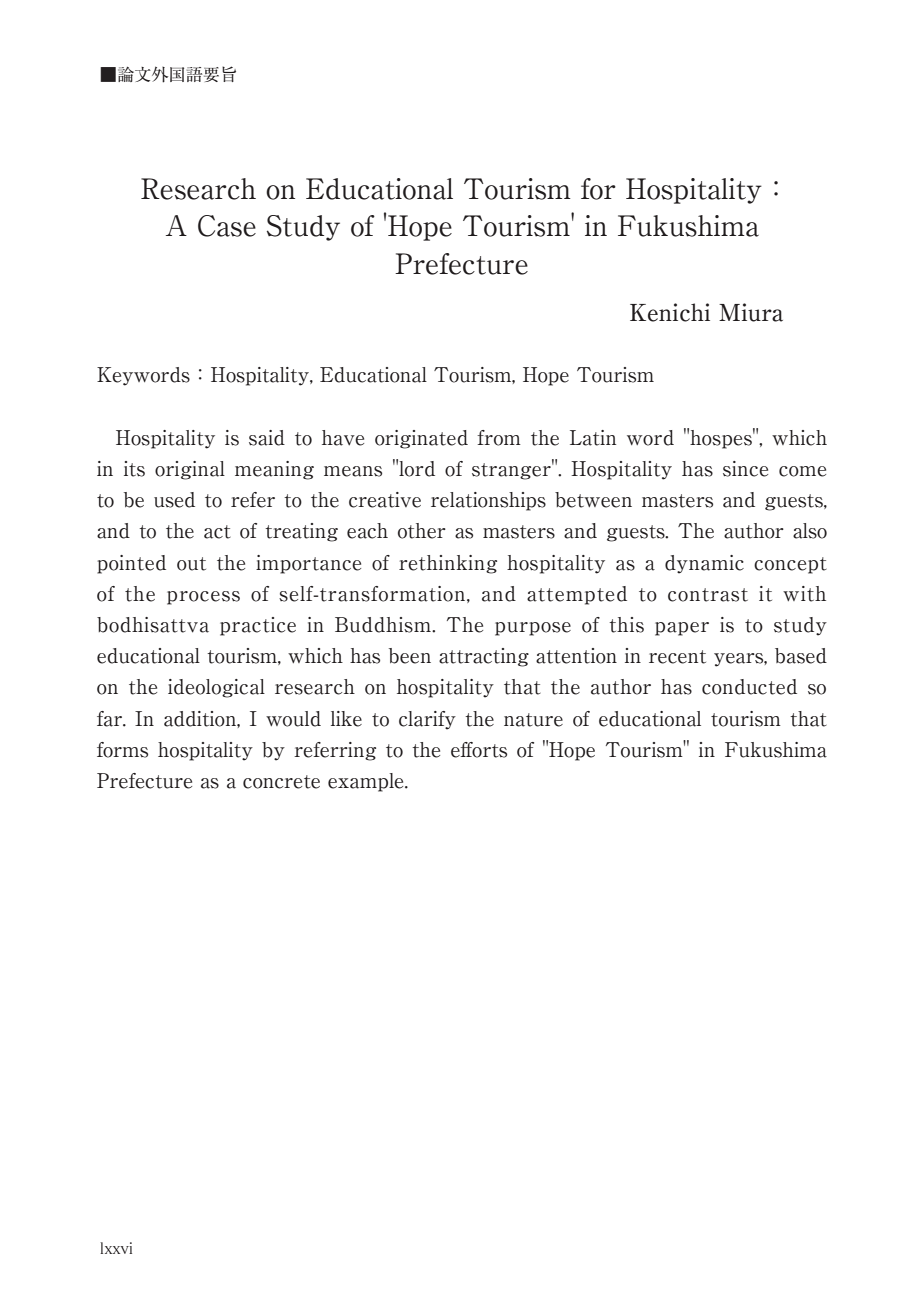 The height and width of the screenshot is (1311, 924). Describe the element at coordinates (227, 226) in the screenshot. I see `Case` at that location.
